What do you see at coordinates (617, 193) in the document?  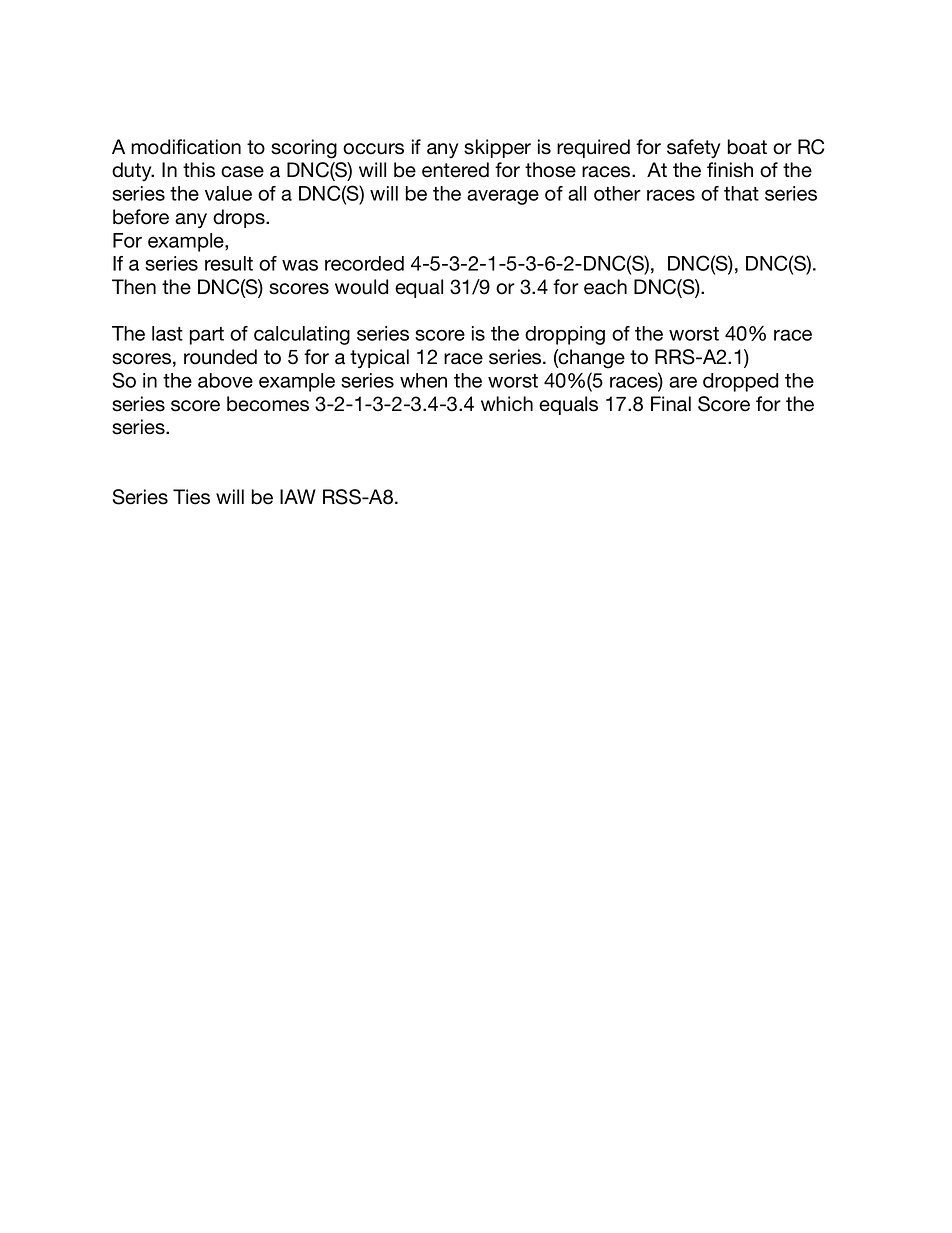 I see `other` at bounding box center [617, 193].
